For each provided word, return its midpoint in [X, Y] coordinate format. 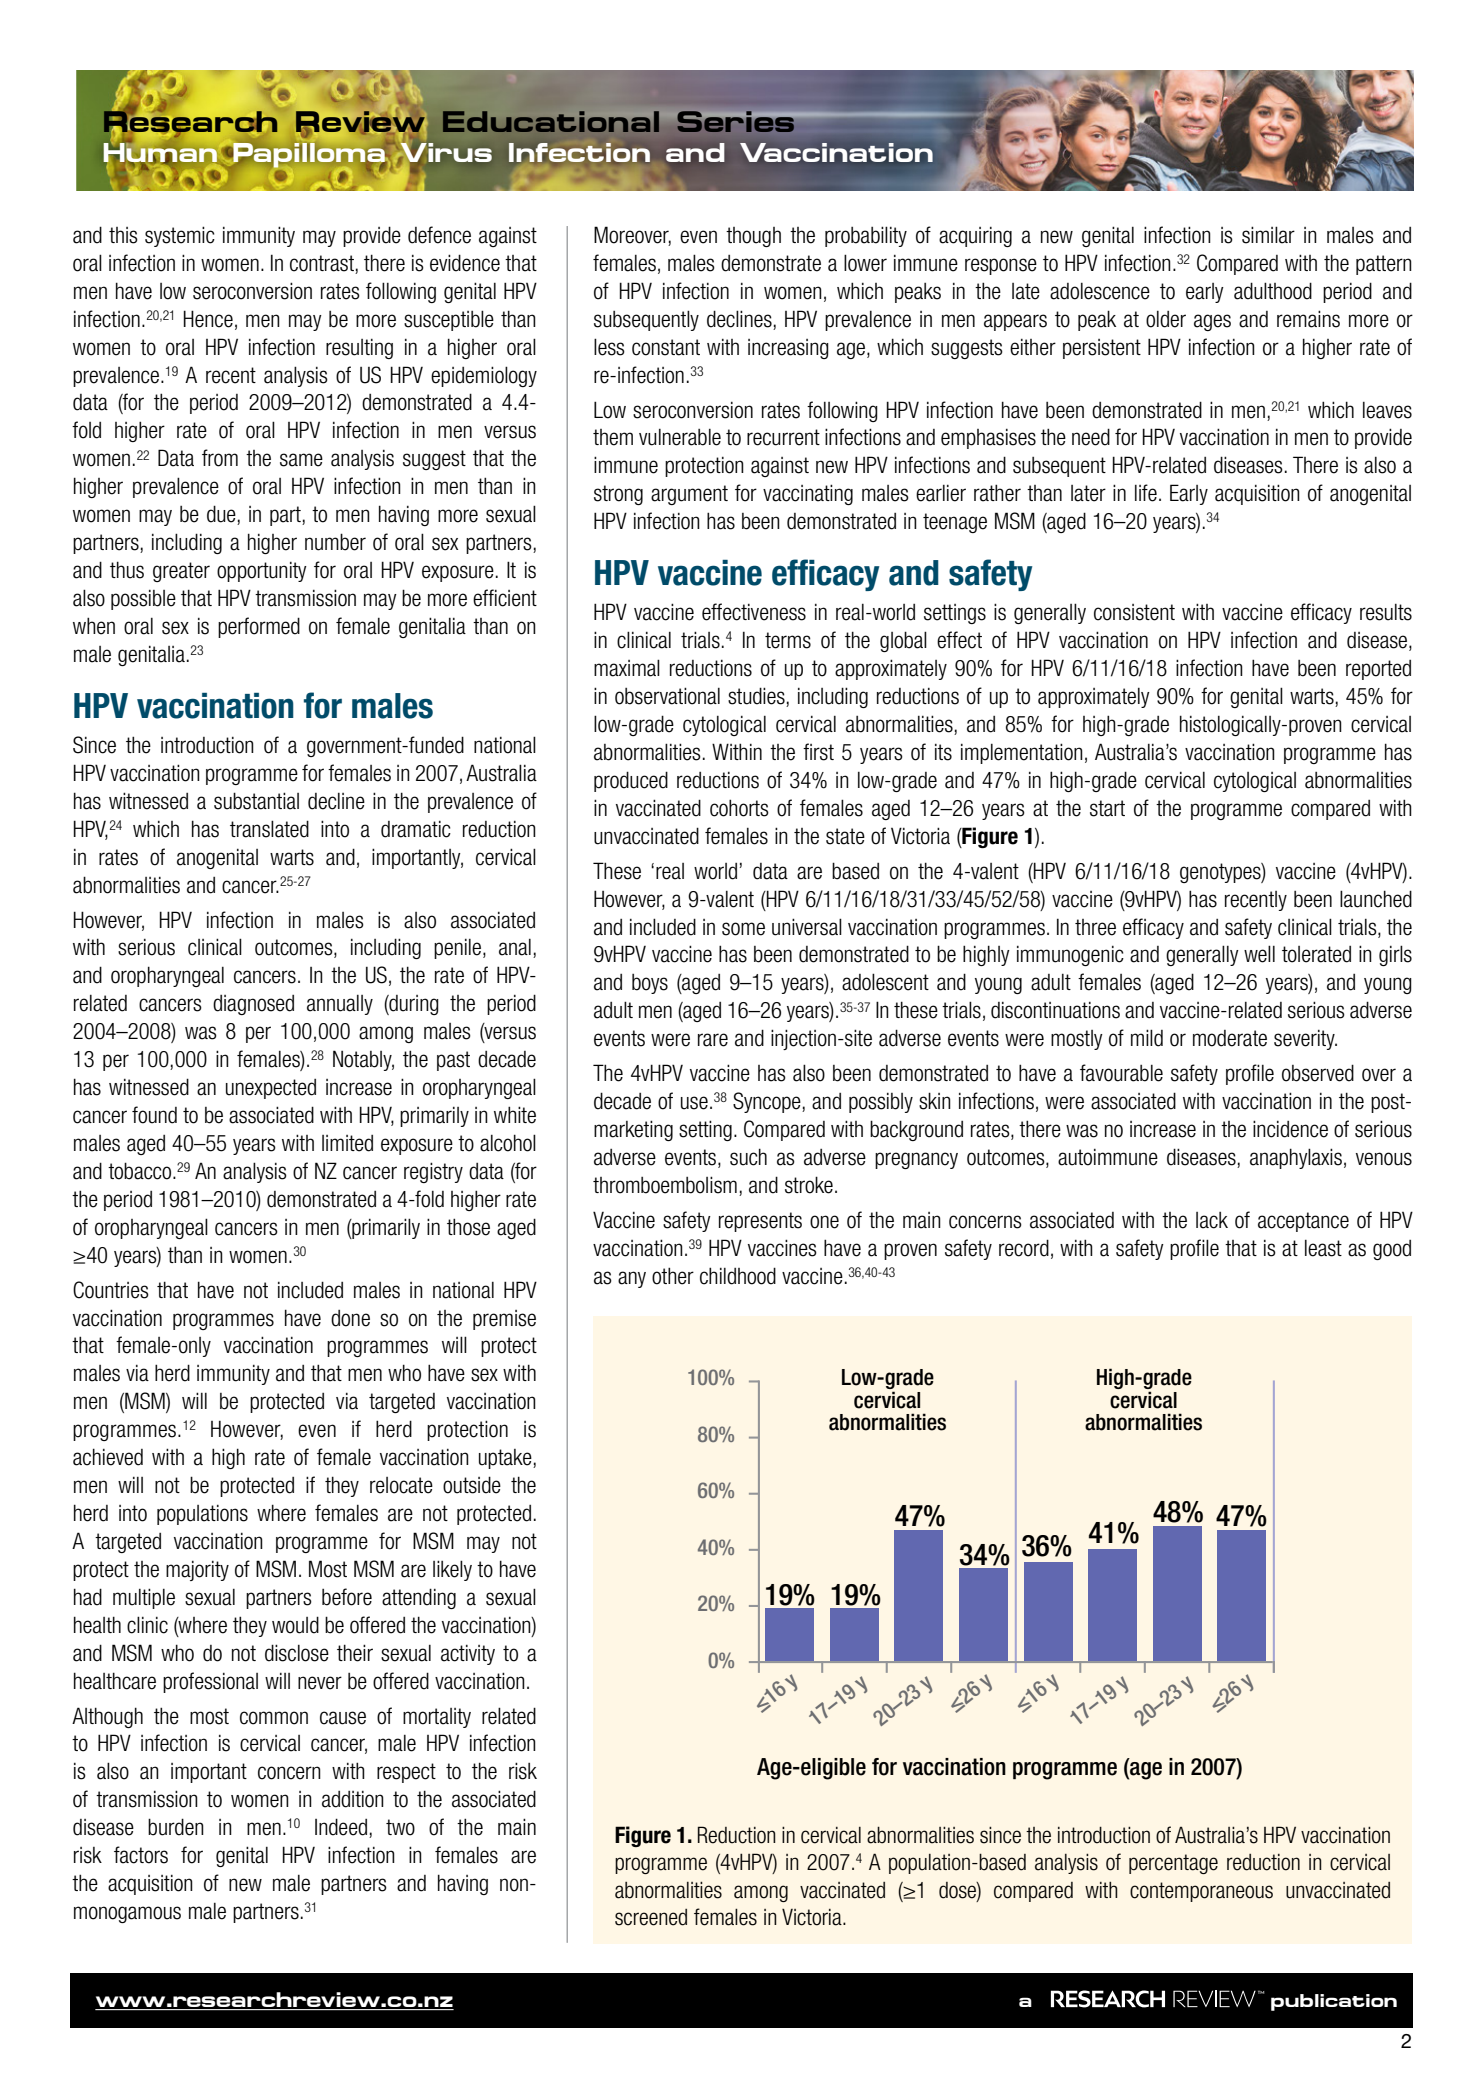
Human [160, 153]
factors [141, 1855]
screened [651, 1917]
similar [1268, 235]
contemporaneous [1201, 1892]
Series [737, 121]
